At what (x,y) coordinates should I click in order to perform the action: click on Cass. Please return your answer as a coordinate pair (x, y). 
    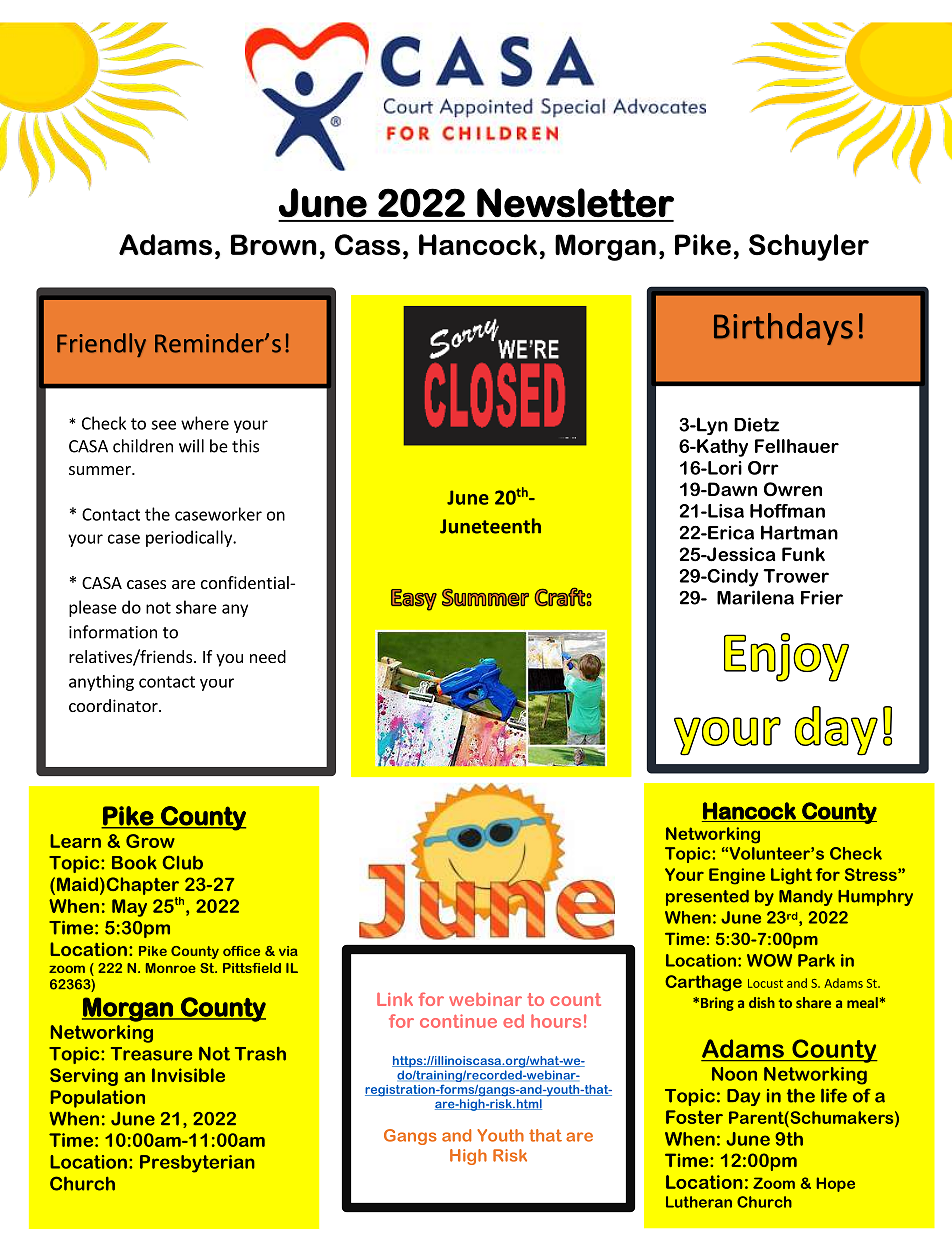
    Looking at the image, I should click on (367, 245).
